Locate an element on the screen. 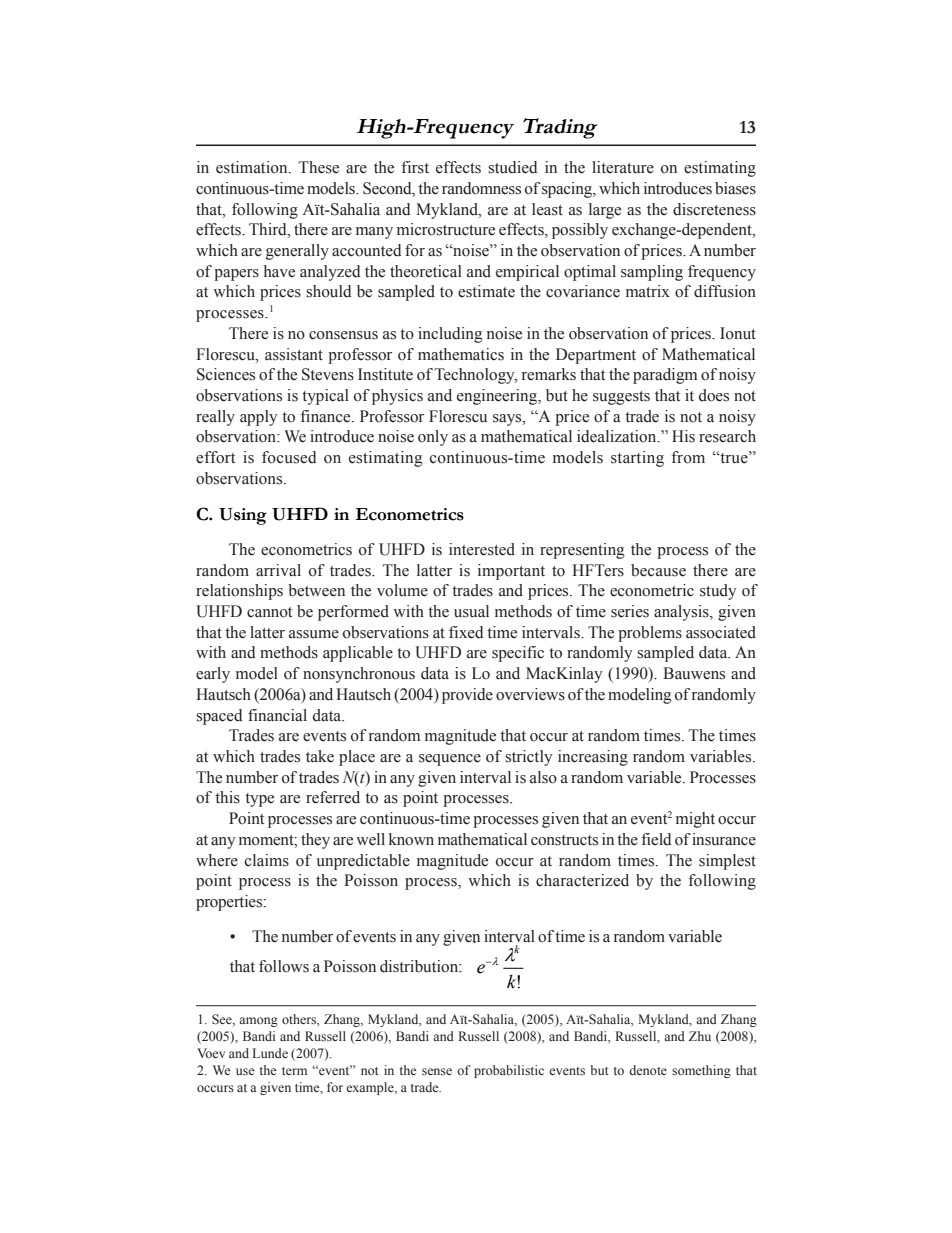  discreteness is located at coordinates (714, 209).
